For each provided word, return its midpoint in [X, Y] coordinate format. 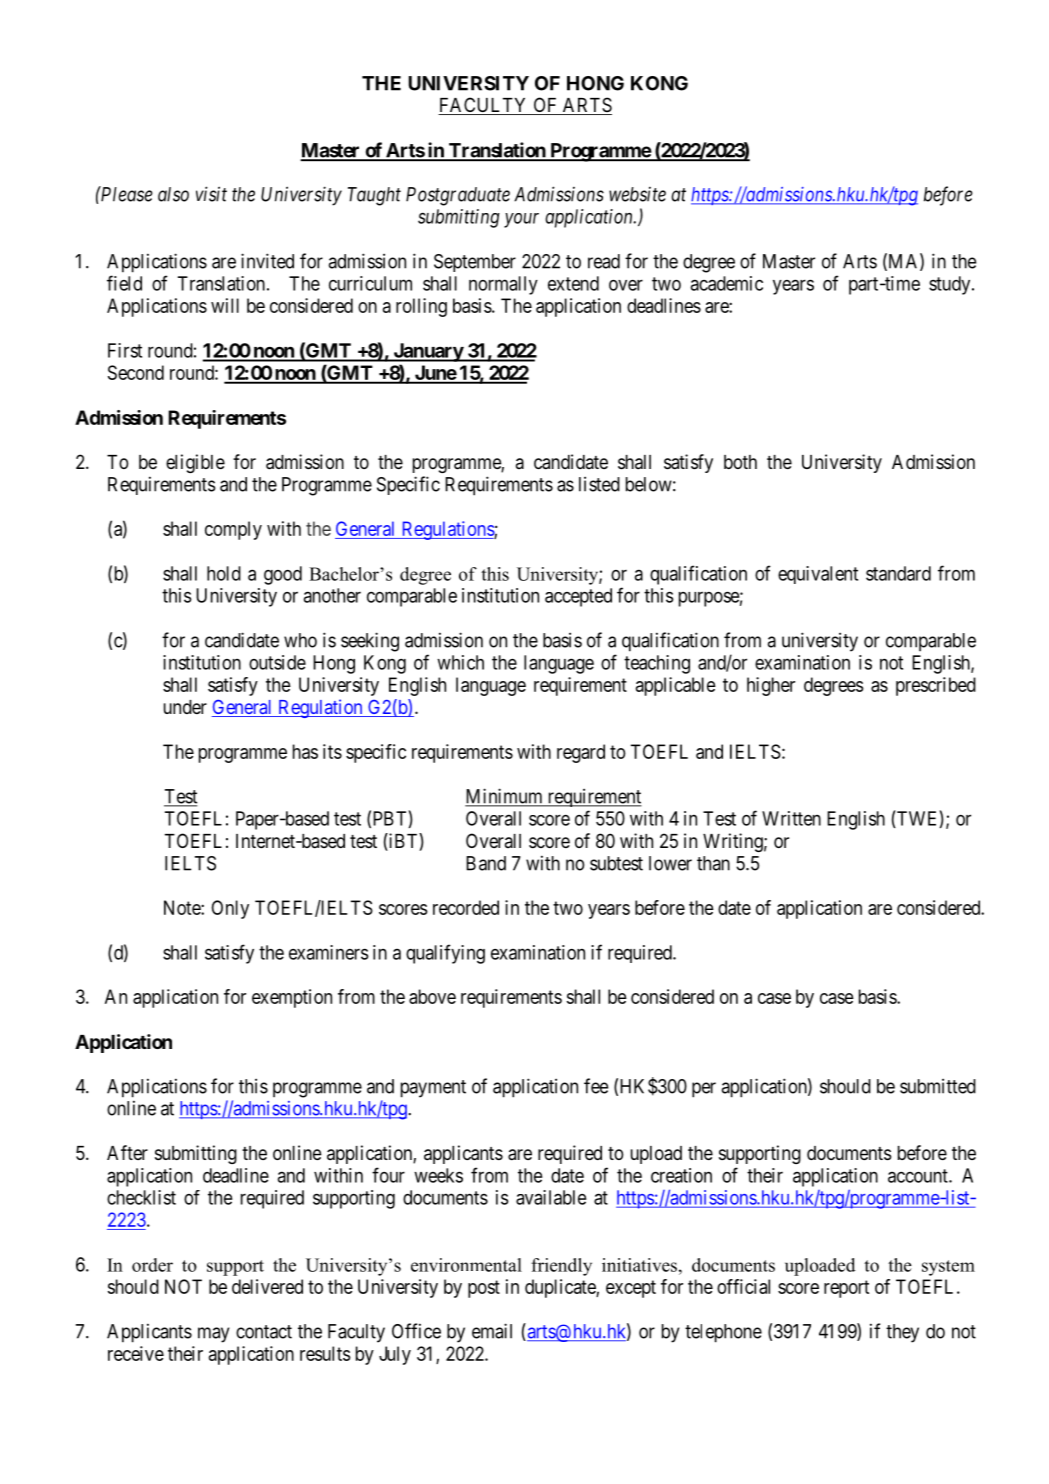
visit [211, 194]
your [521, 220]
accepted [578, 597]
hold [224, 573]
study [951, 285]
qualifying [445, 954]
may [214, 1335]
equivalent [818, 575]
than [713, 863]
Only [230, 909]
